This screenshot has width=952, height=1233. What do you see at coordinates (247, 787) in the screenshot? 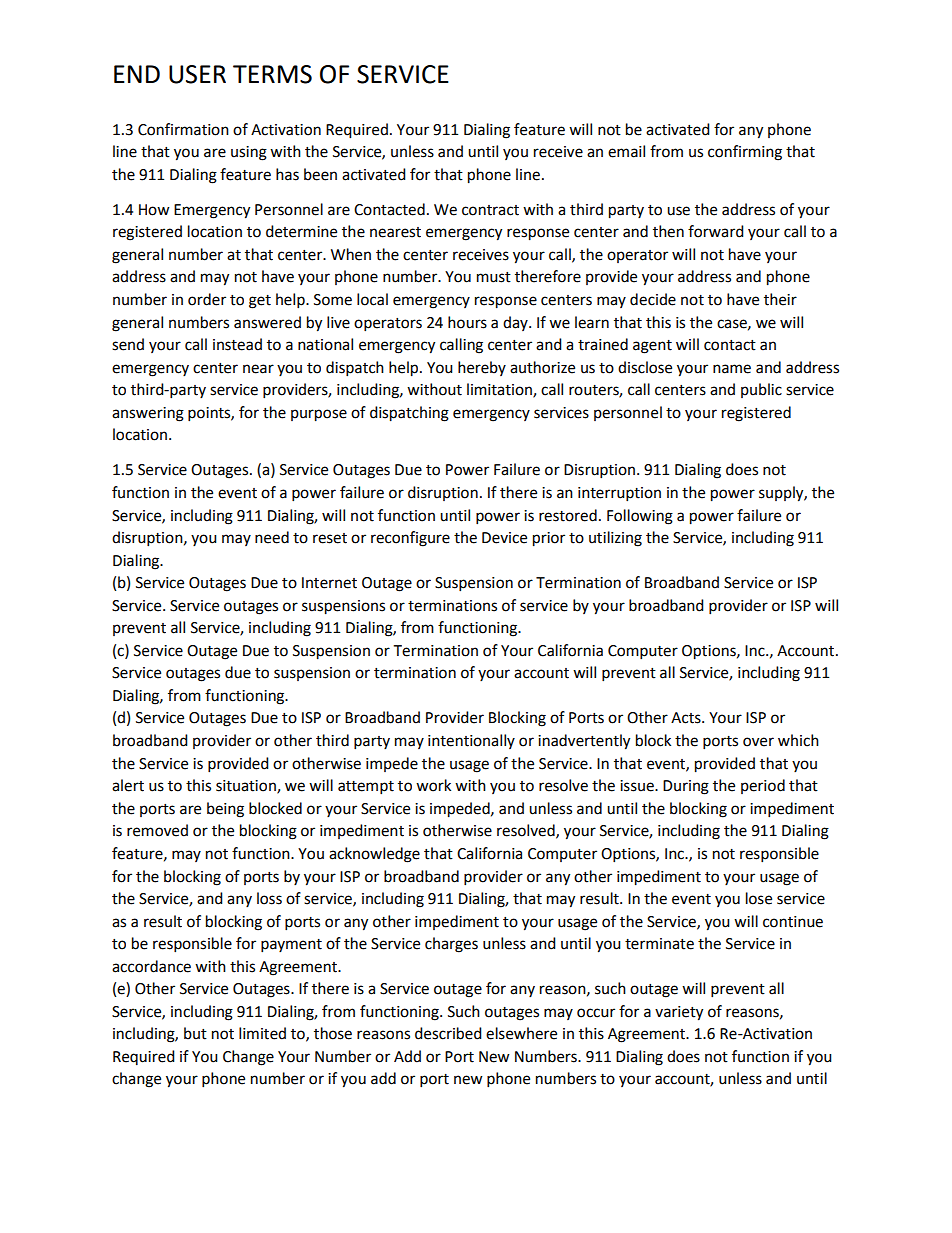
I see `situation` at bounding box center [247, 787].
